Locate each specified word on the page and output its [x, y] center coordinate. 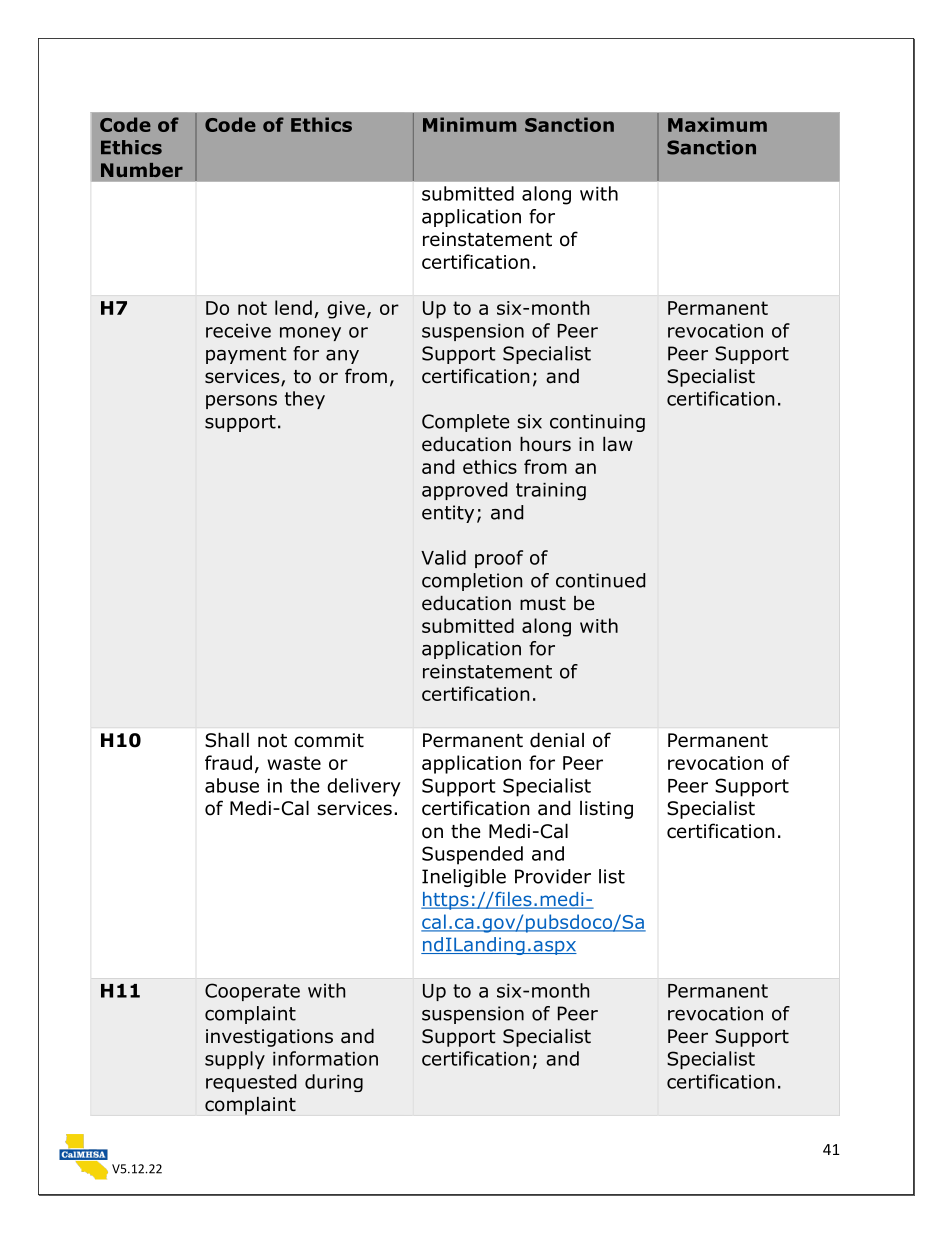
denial [557, 740]
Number [142, 170]
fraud [228, 762]
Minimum [469, 124]
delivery [364, 787]
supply [235, 1060]
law [618, 444]
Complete [466, 423]
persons [241, 402]
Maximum [717, 124]
